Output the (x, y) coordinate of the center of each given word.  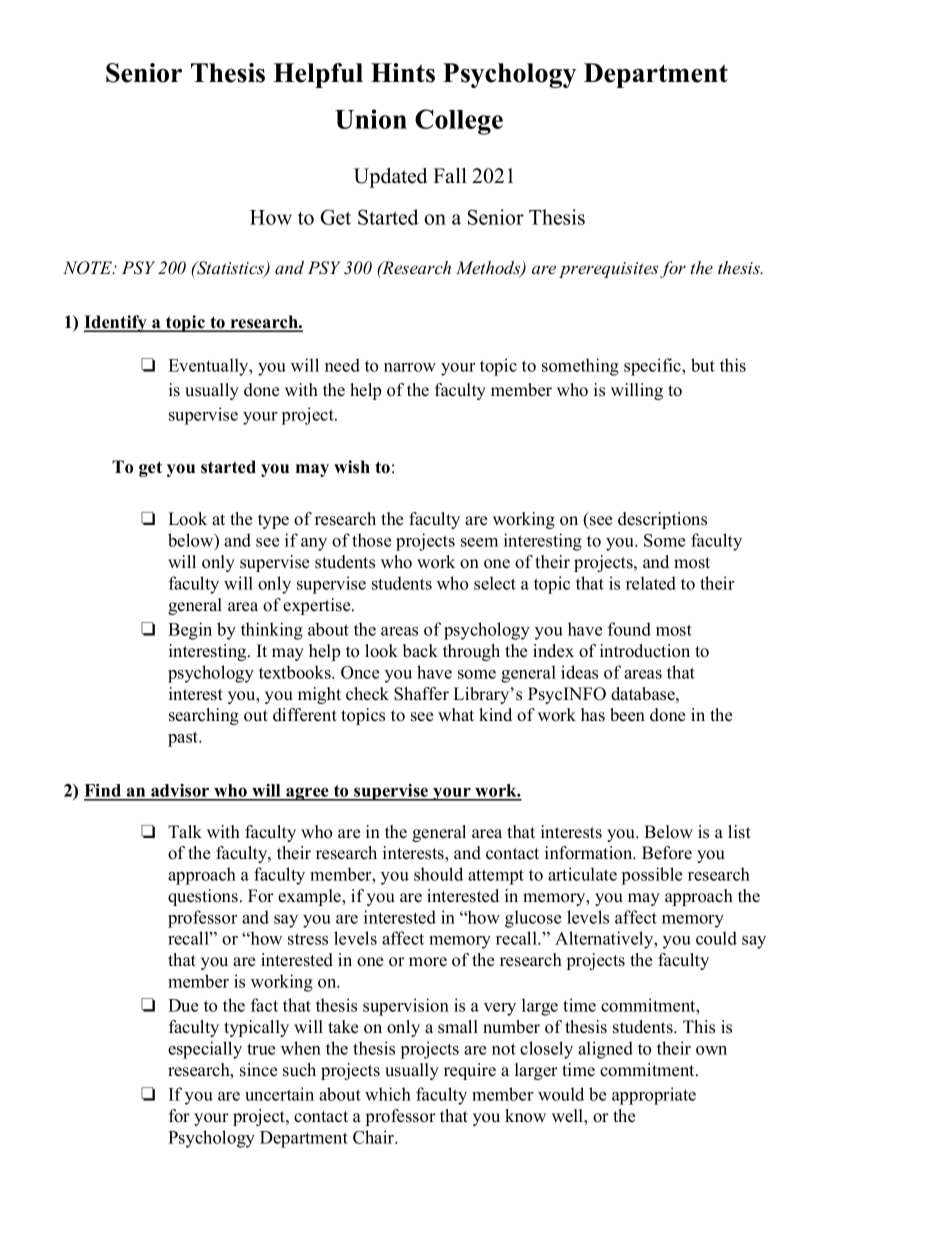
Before (667, 853)
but (703, 365)
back (420, 651)
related (651, 583)
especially (205, 1050)
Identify (117, 323)
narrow (410, 367)
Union (371, 119)
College (459, 122)
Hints (403, 73)
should (438, 874)
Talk (185, 831)
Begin (190, 631)
